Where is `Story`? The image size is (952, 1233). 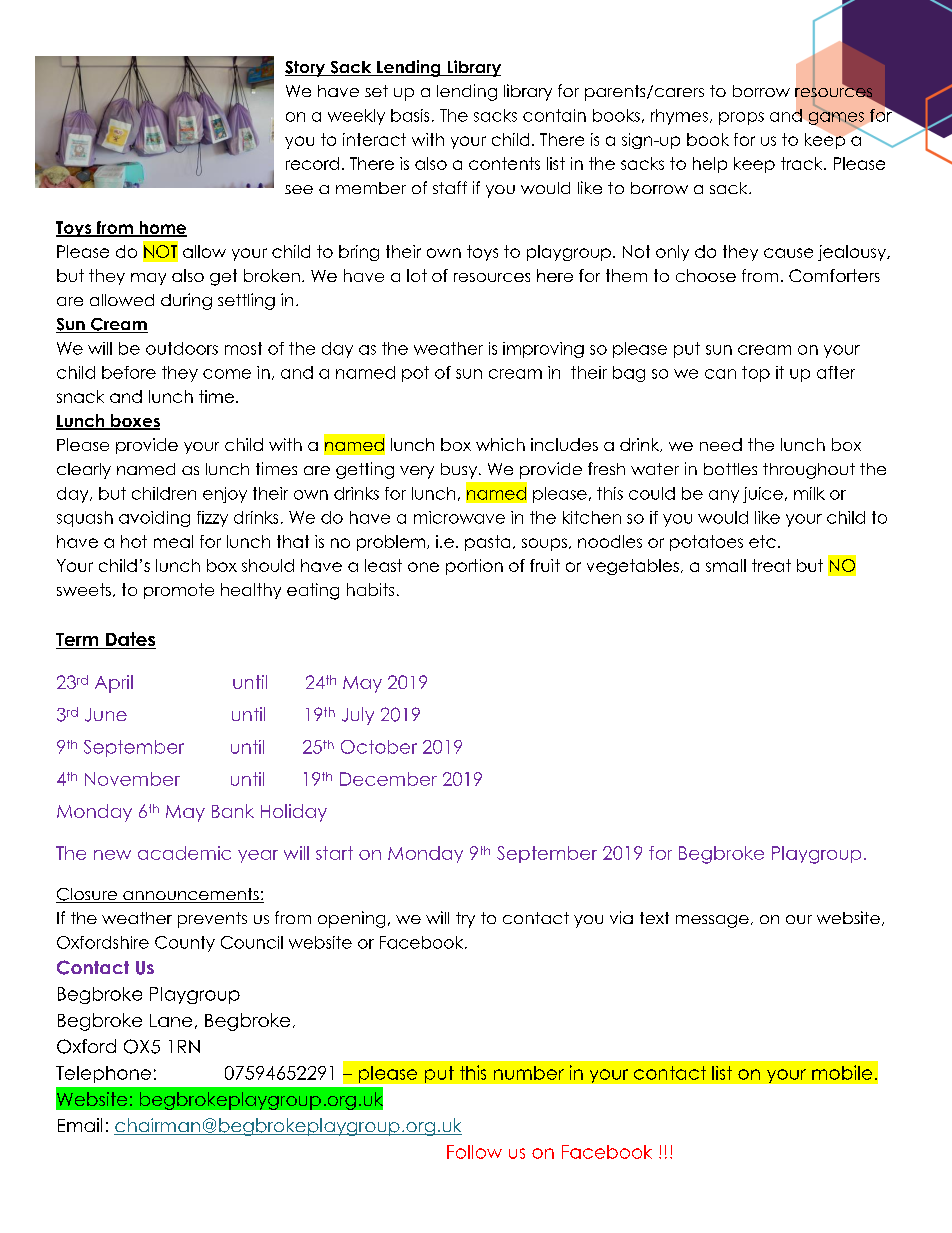 Story is located at coordinates (306, 69).
